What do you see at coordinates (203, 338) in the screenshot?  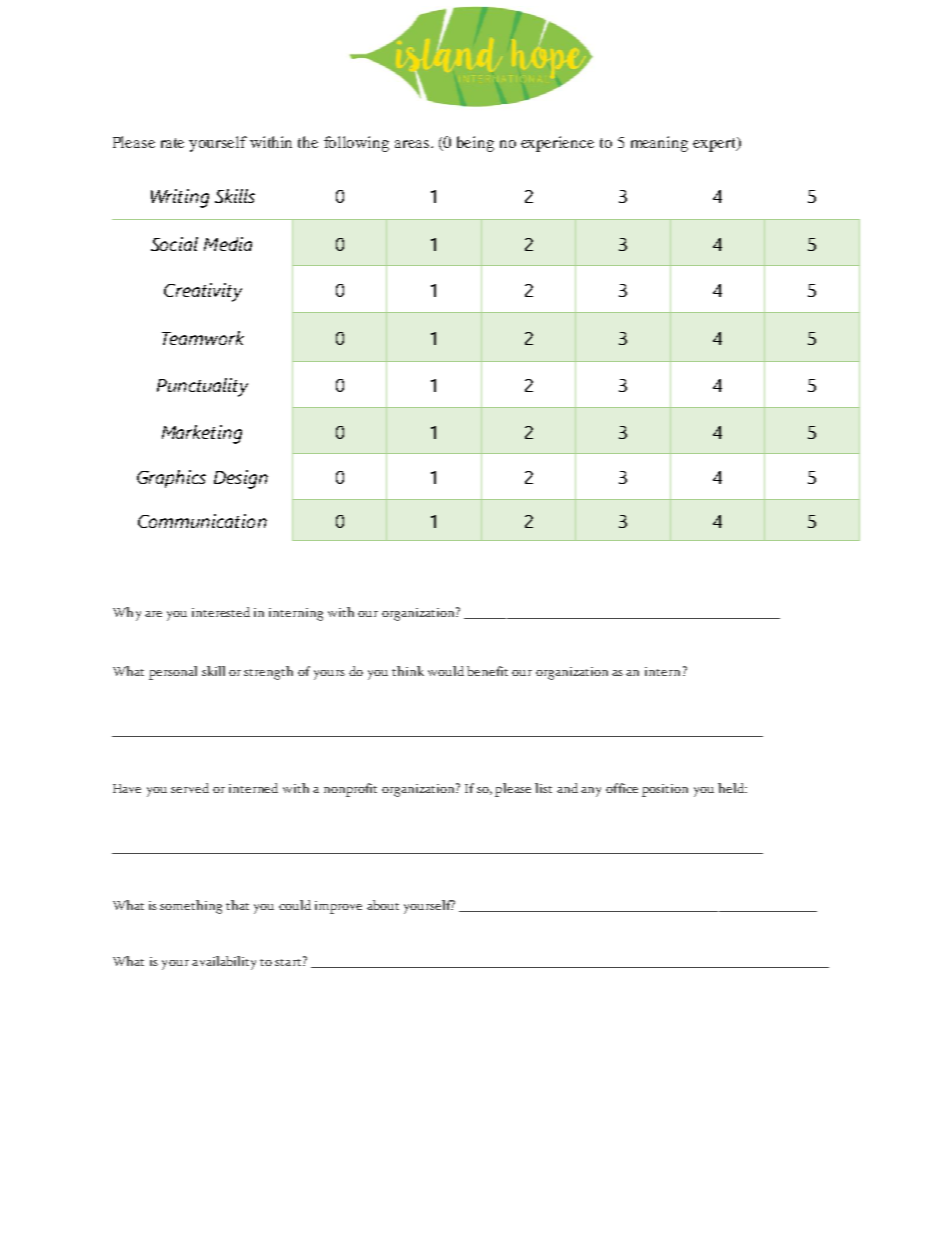 I see `Teamwork` at bounding box center [203, 338].
